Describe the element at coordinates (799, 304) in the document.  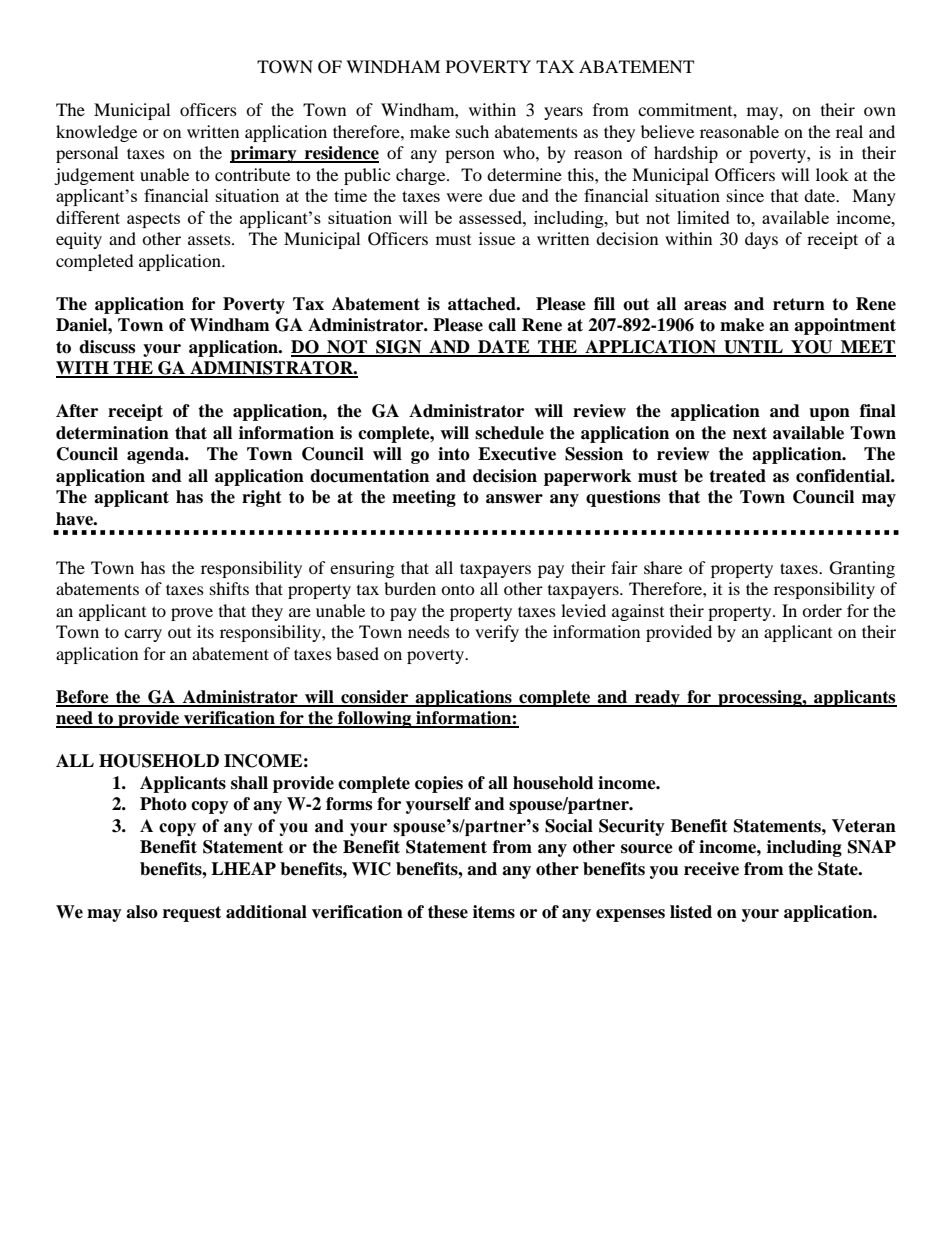
I see `return` at that location.
